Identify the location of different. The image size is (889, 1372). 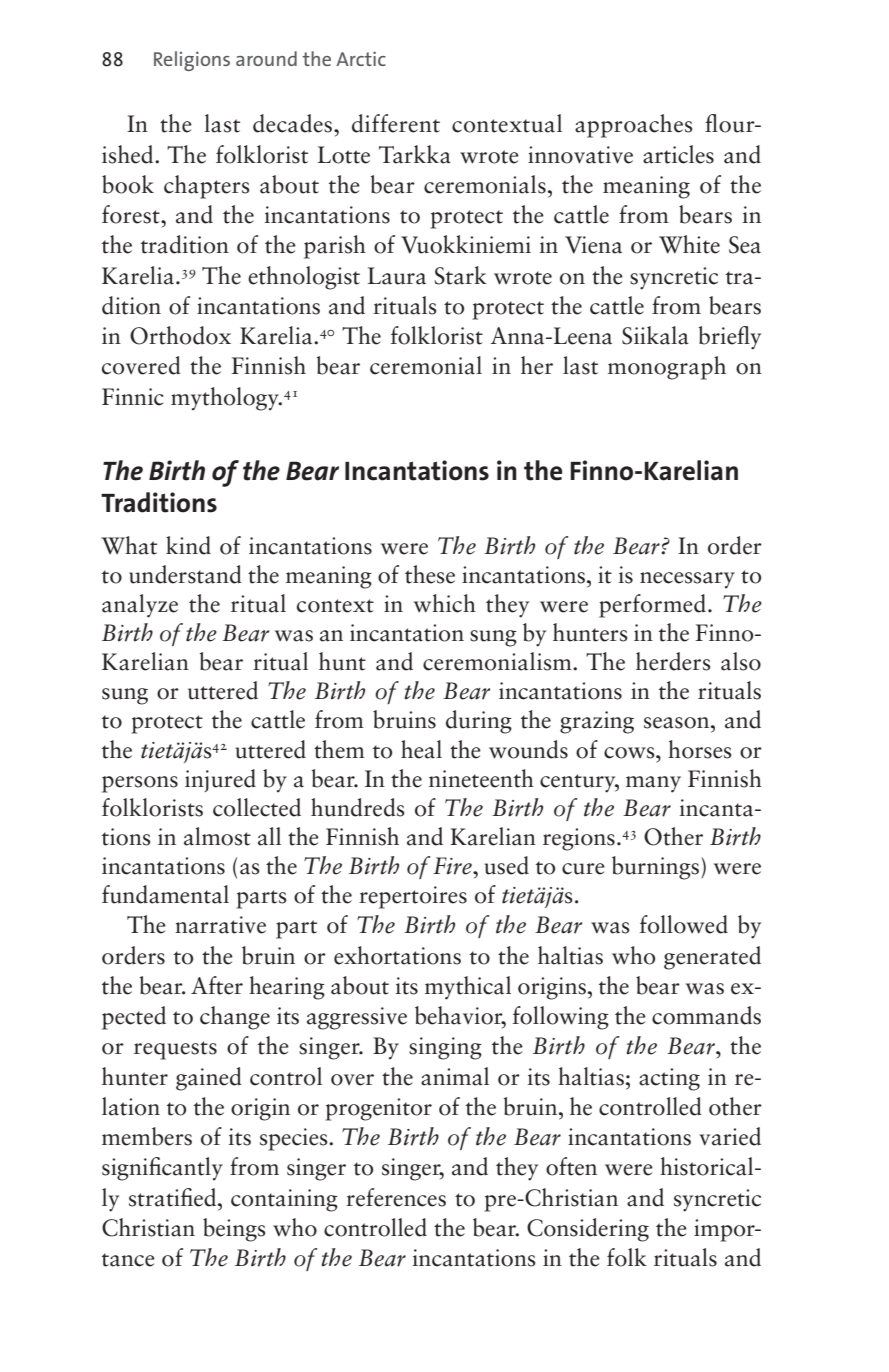
(396, 123).
